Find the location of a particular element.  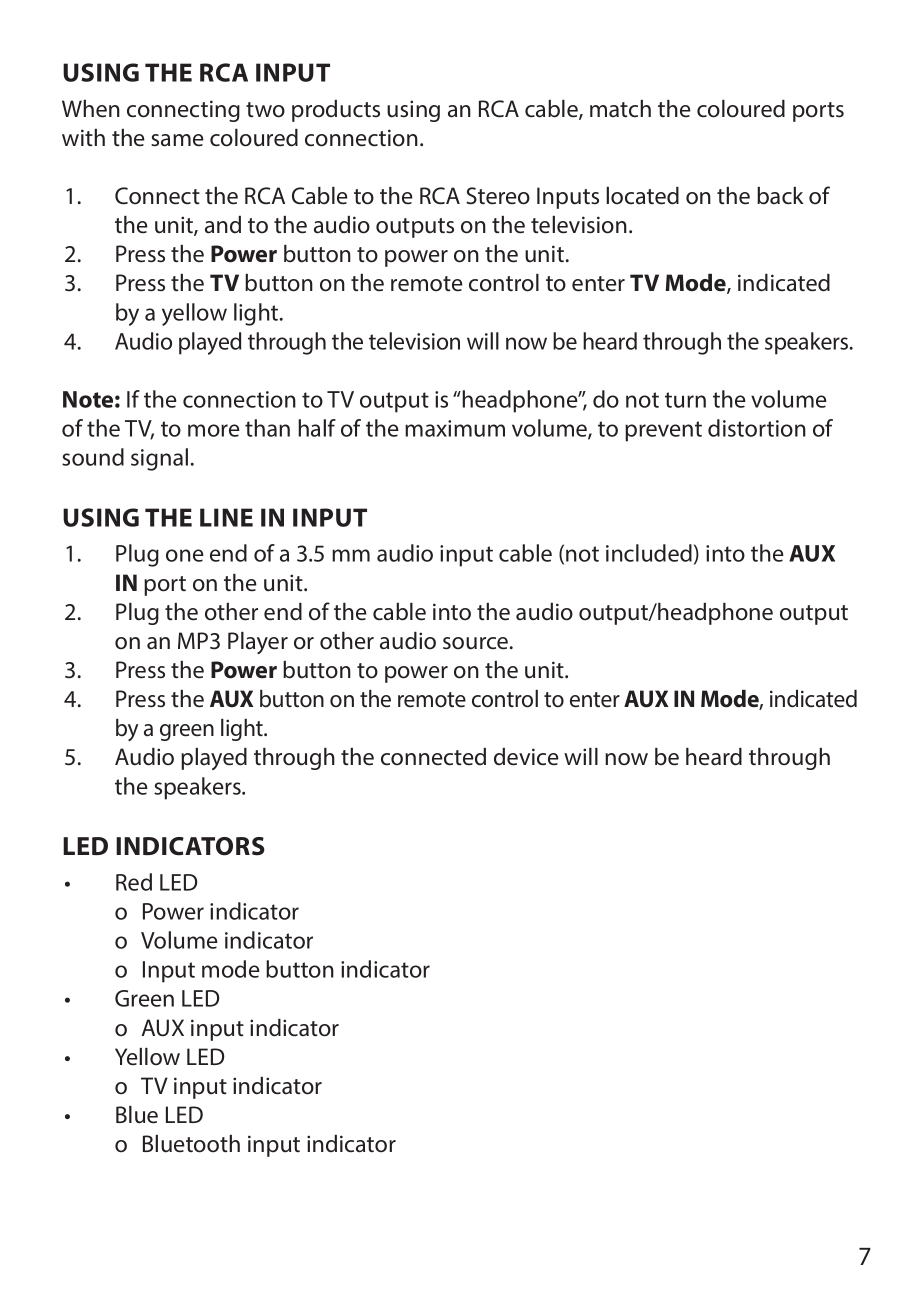

maximum is located at coordinates (455, 428).
